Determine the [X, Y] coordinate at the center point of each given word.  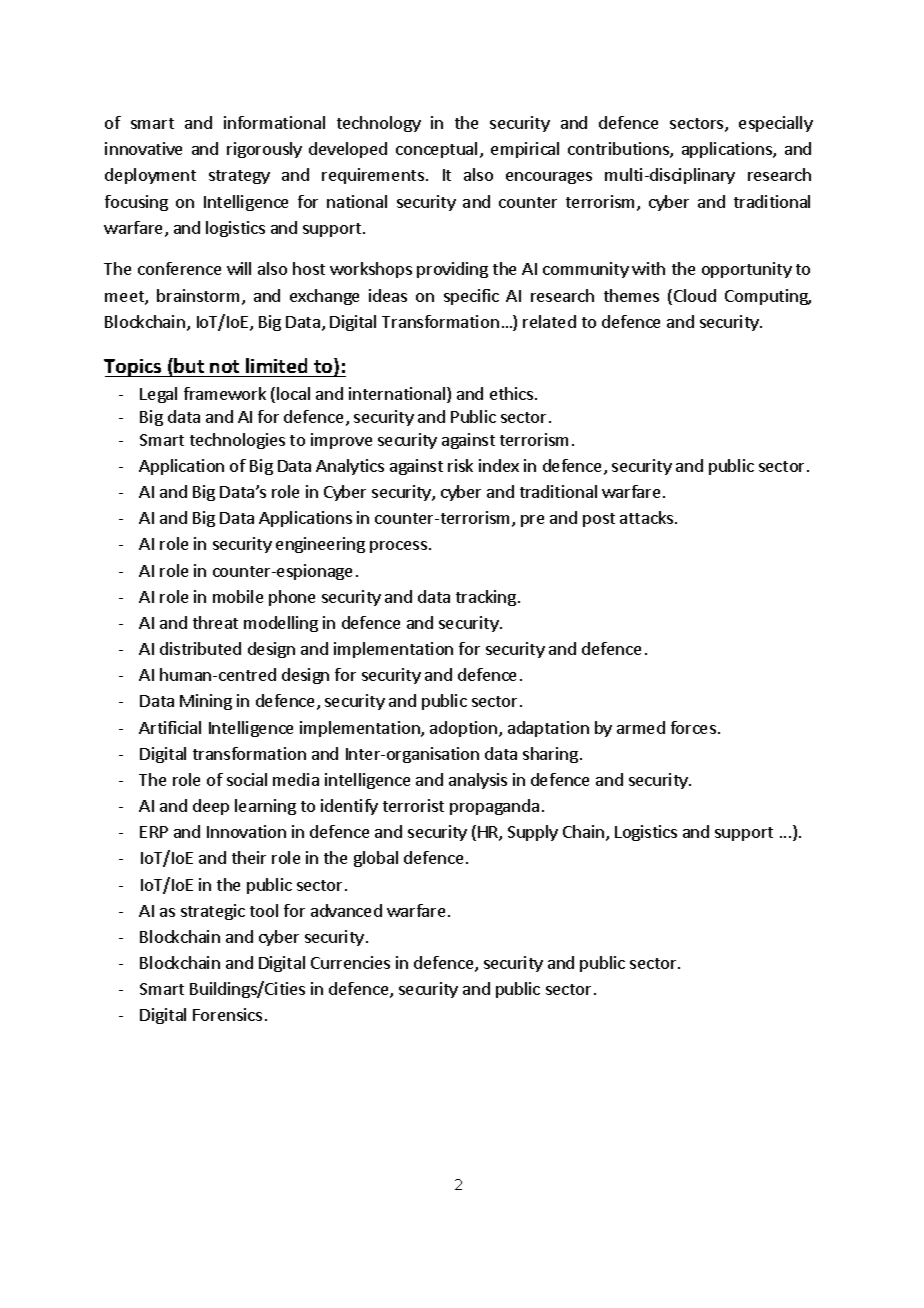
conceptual [436, 150]
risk [460, 465]
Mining [206, 702]
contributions [619, 150]
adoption [465, 729]
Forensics [227, 1014]
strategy [239, 177]
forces [693, 727]
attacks [646, 517]
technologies [237, 441]
